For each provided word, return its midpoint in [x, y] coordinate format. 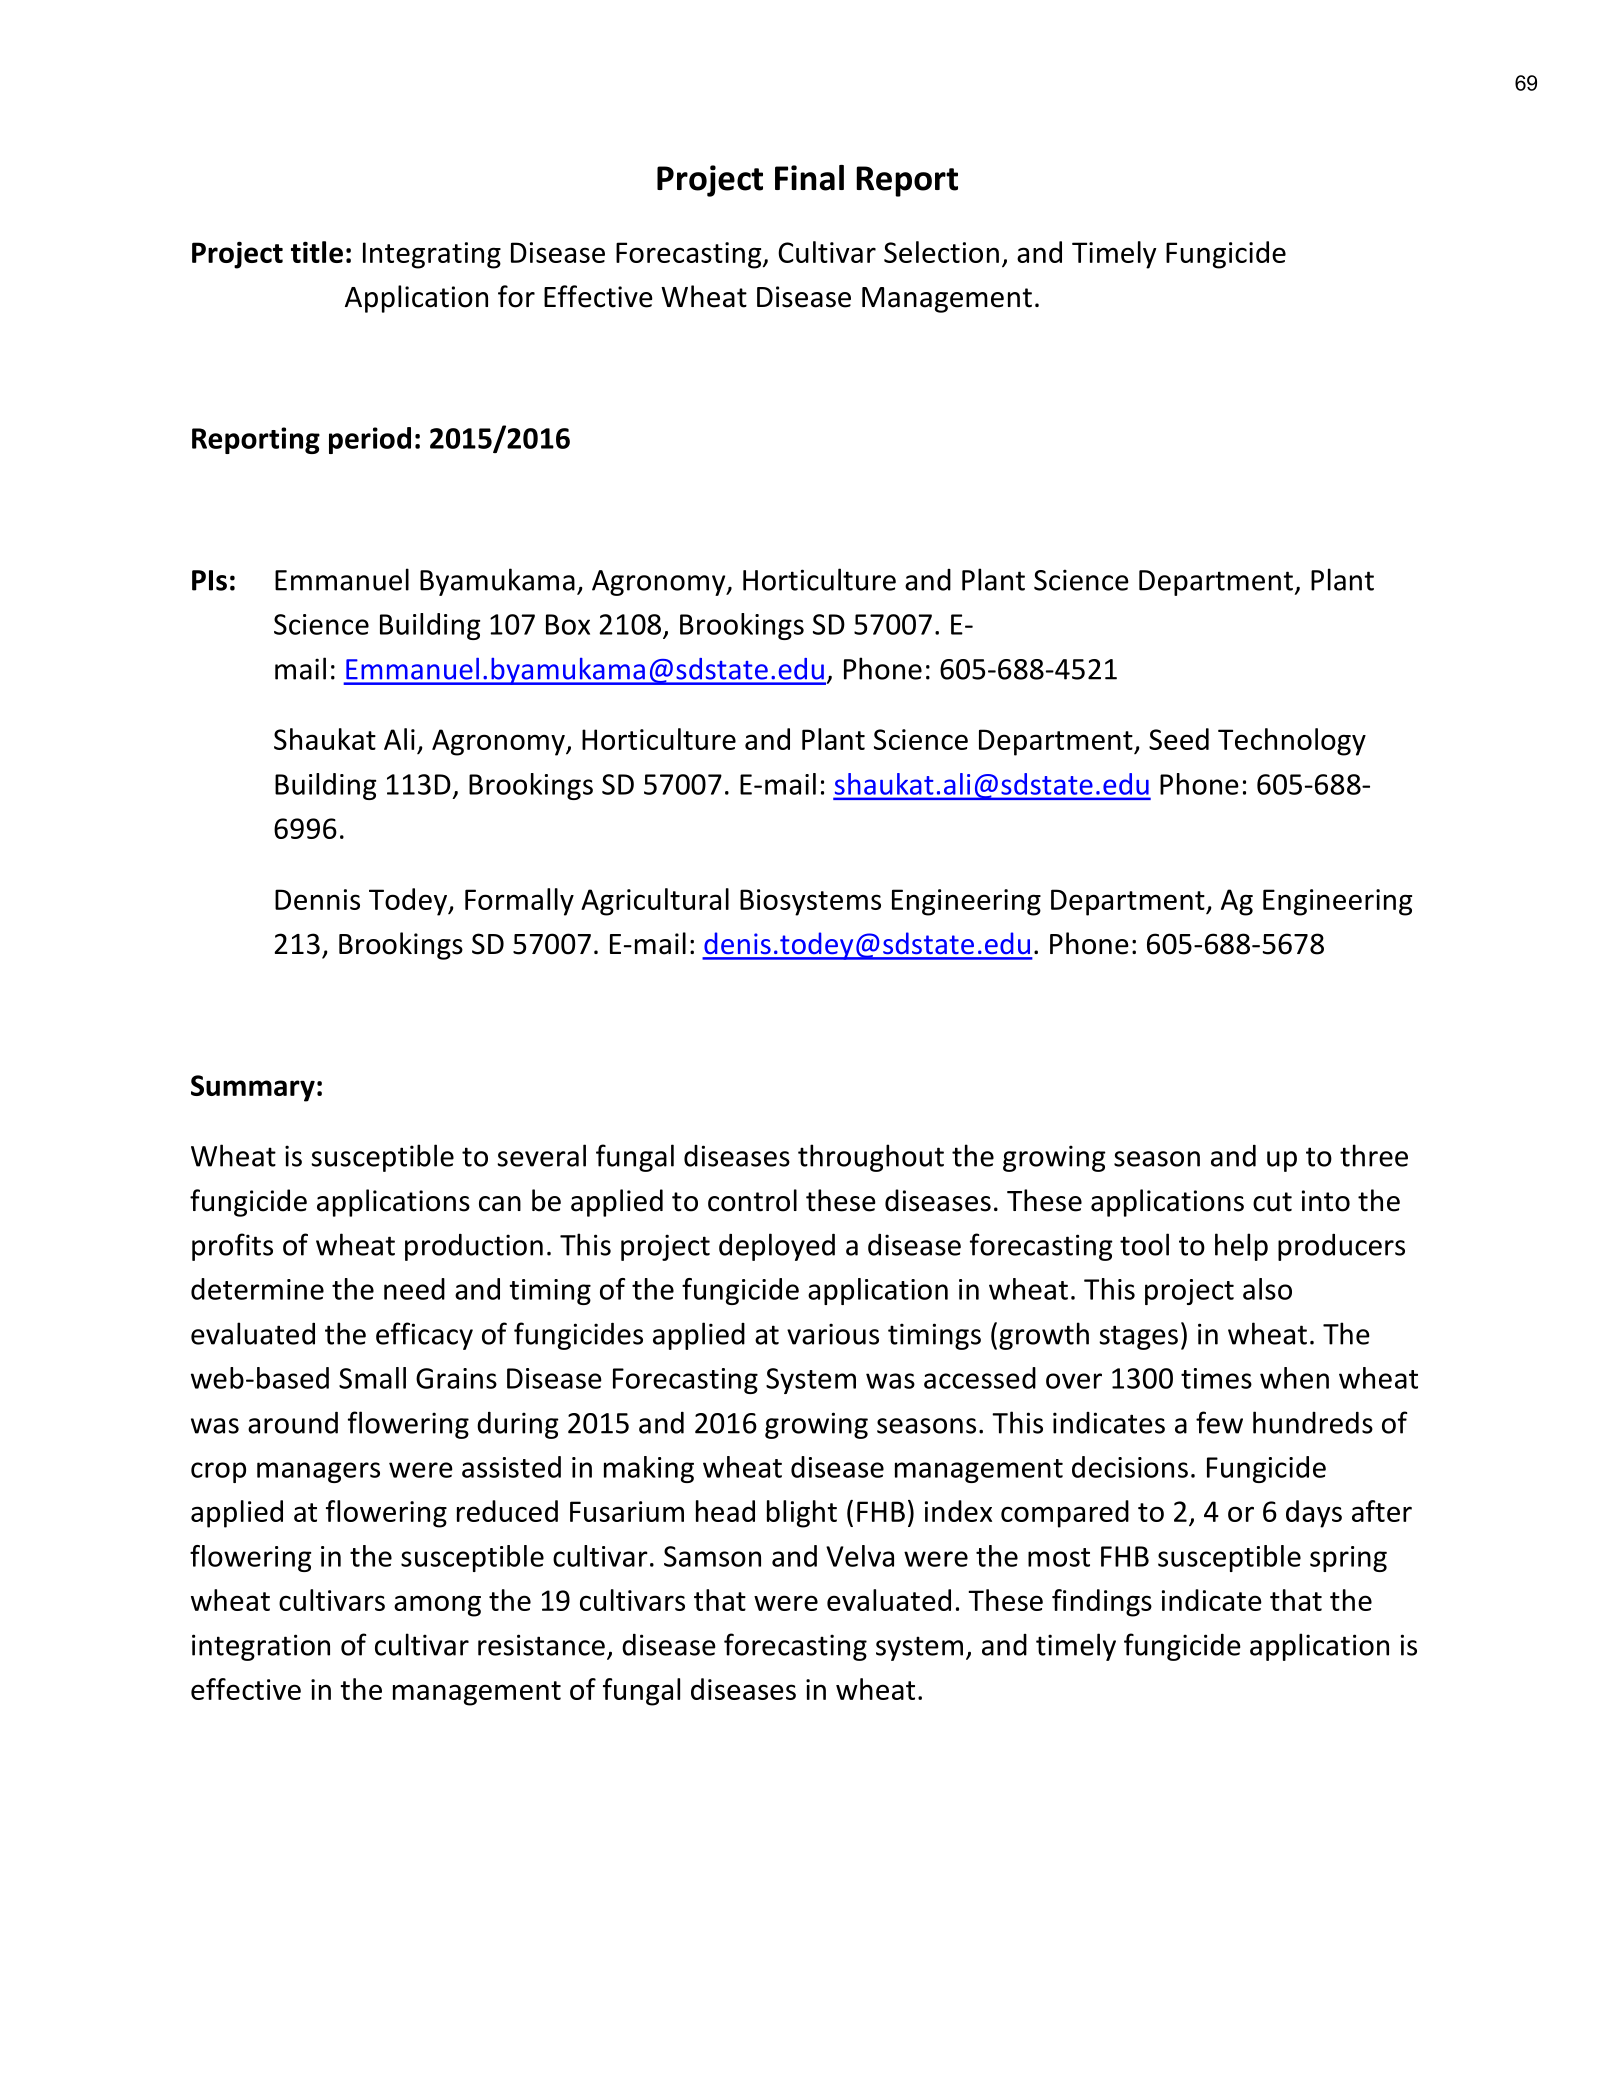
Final [809, 178]
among [437, 1606]
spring [1348, 1559]
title [317, 252]
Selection [941, 252]
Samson [712, 1556]
